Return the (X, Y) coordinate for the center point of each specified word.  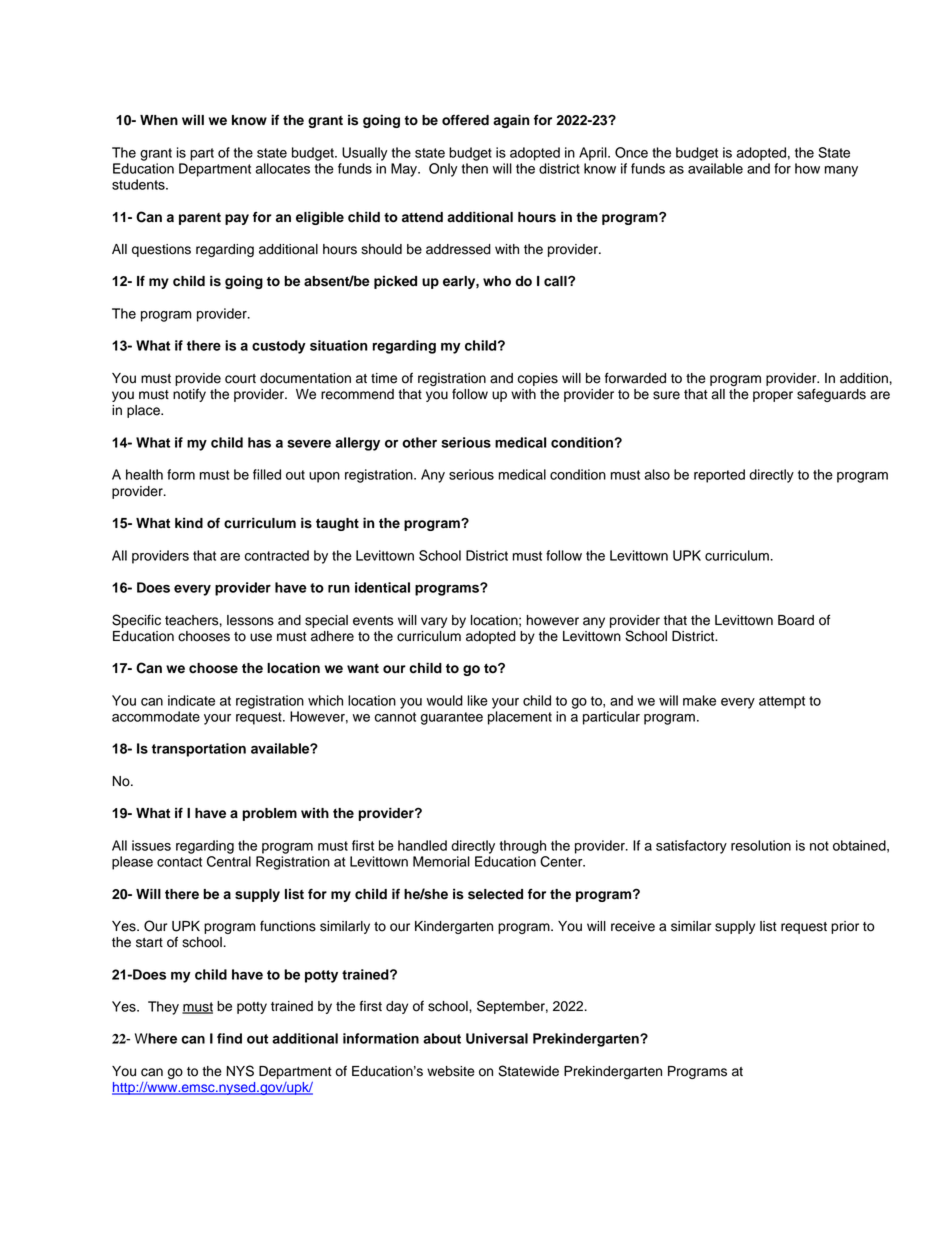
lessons (250, 620)
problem (269, 814)
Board (796, 620)
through (522, 847)
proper (773, 396)
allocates (282, 168)
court (240, 379)
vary (434, 622)
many (841, 171)
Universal (497, 1038)
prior (845, 927)
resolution (761, 845)
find (229, 1038)
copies (538, 379)
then (474, 168)
